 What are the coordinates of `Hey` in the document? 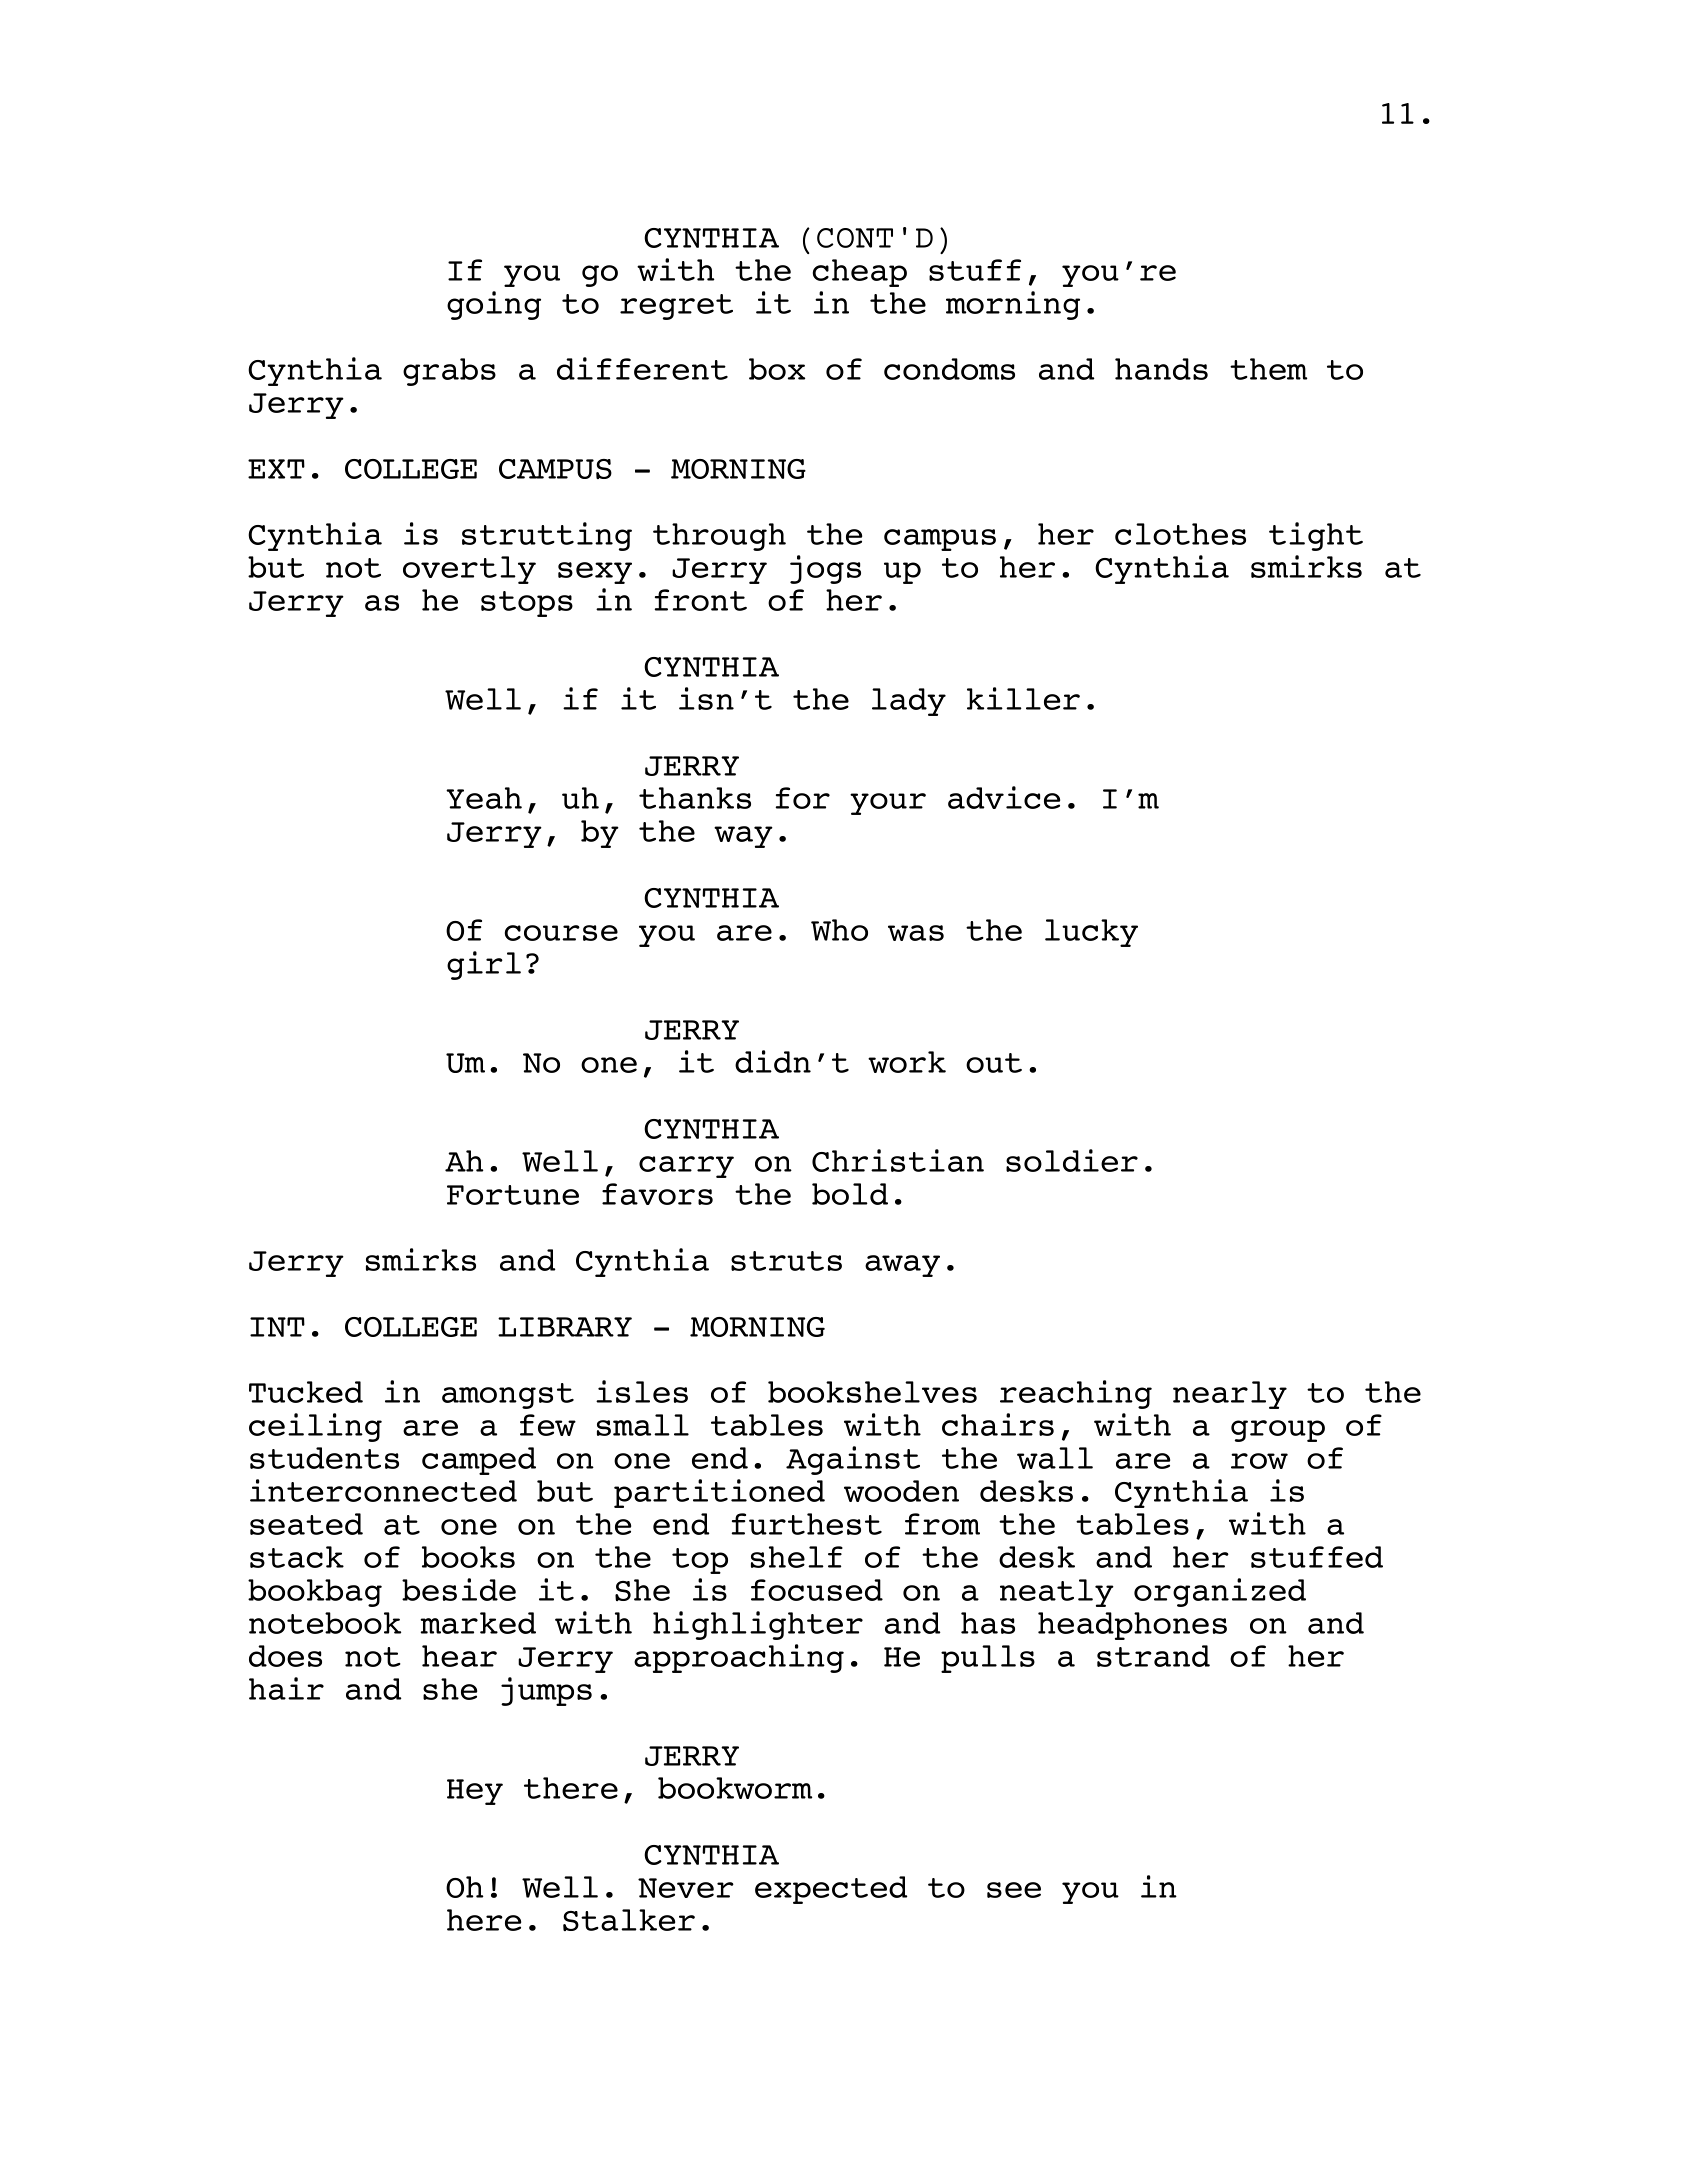 It's located at (475, 1792).
